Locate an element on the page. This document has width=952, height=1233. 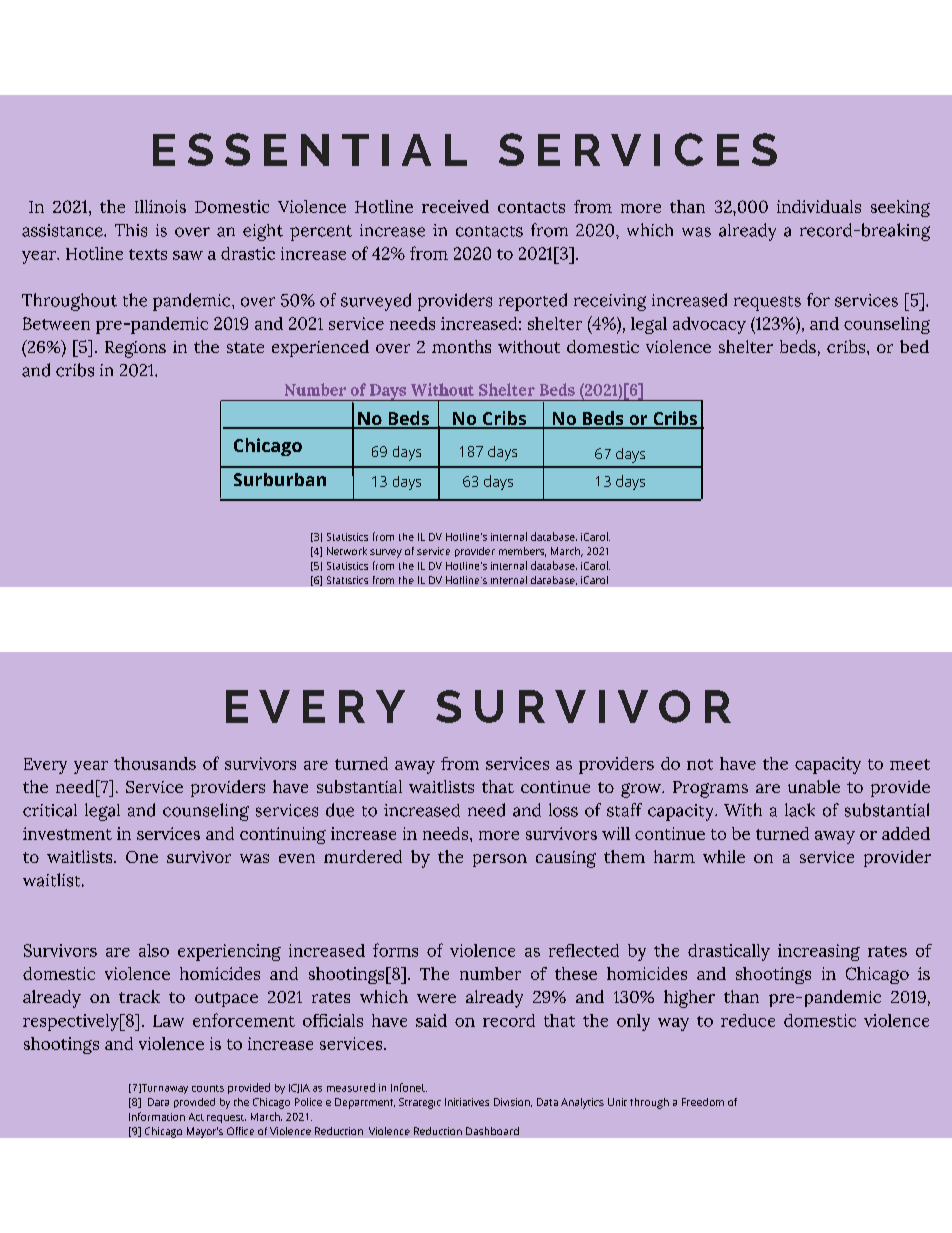
Information is located at coordinates (157, 1116).
